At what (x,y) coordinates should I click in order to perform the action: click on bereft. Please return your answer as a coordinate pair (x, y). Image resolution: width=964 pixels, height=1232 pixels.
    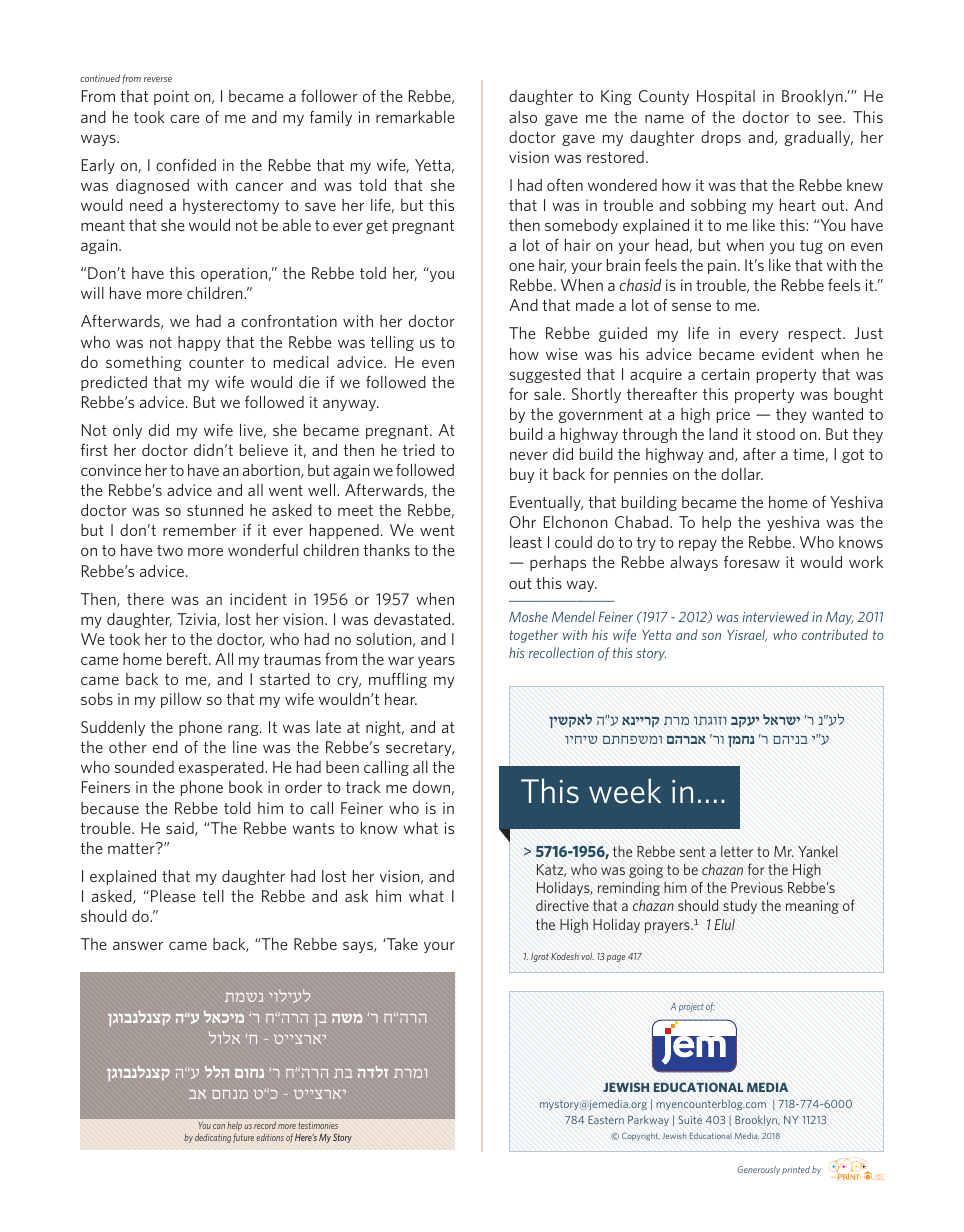
    Looking at the image, I should click on (188, 659).
